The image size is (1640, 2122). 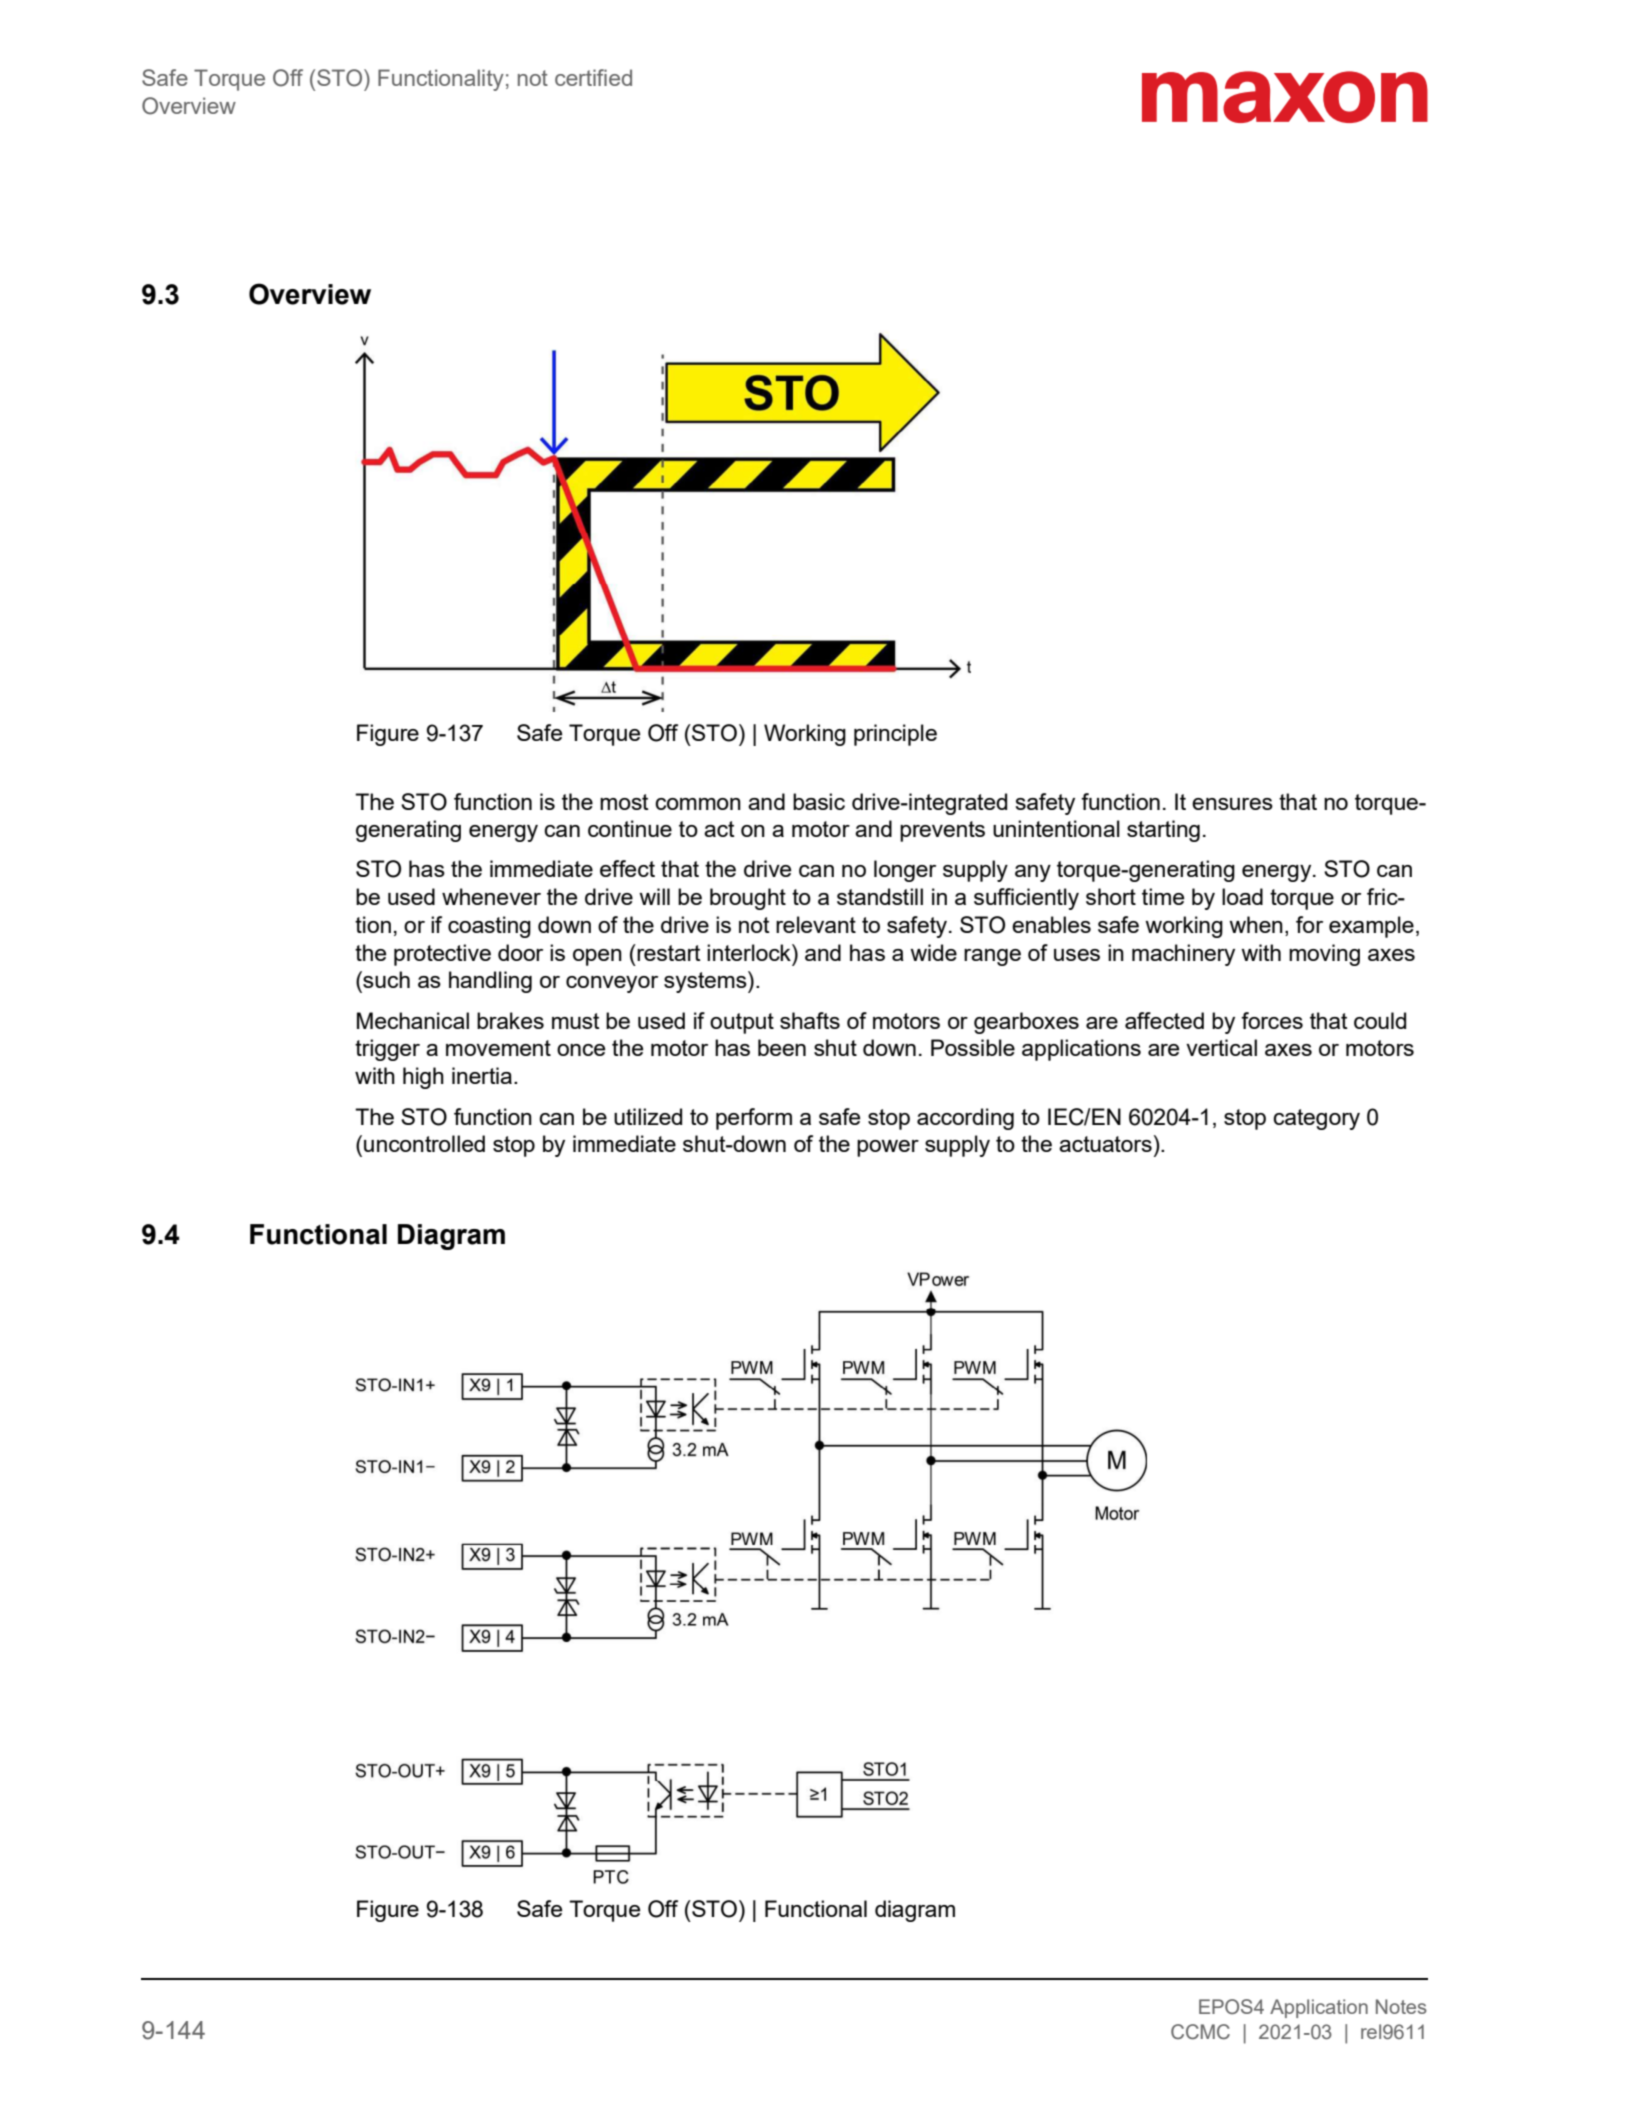 I want to click on power, so click(x=888, y=1148).
